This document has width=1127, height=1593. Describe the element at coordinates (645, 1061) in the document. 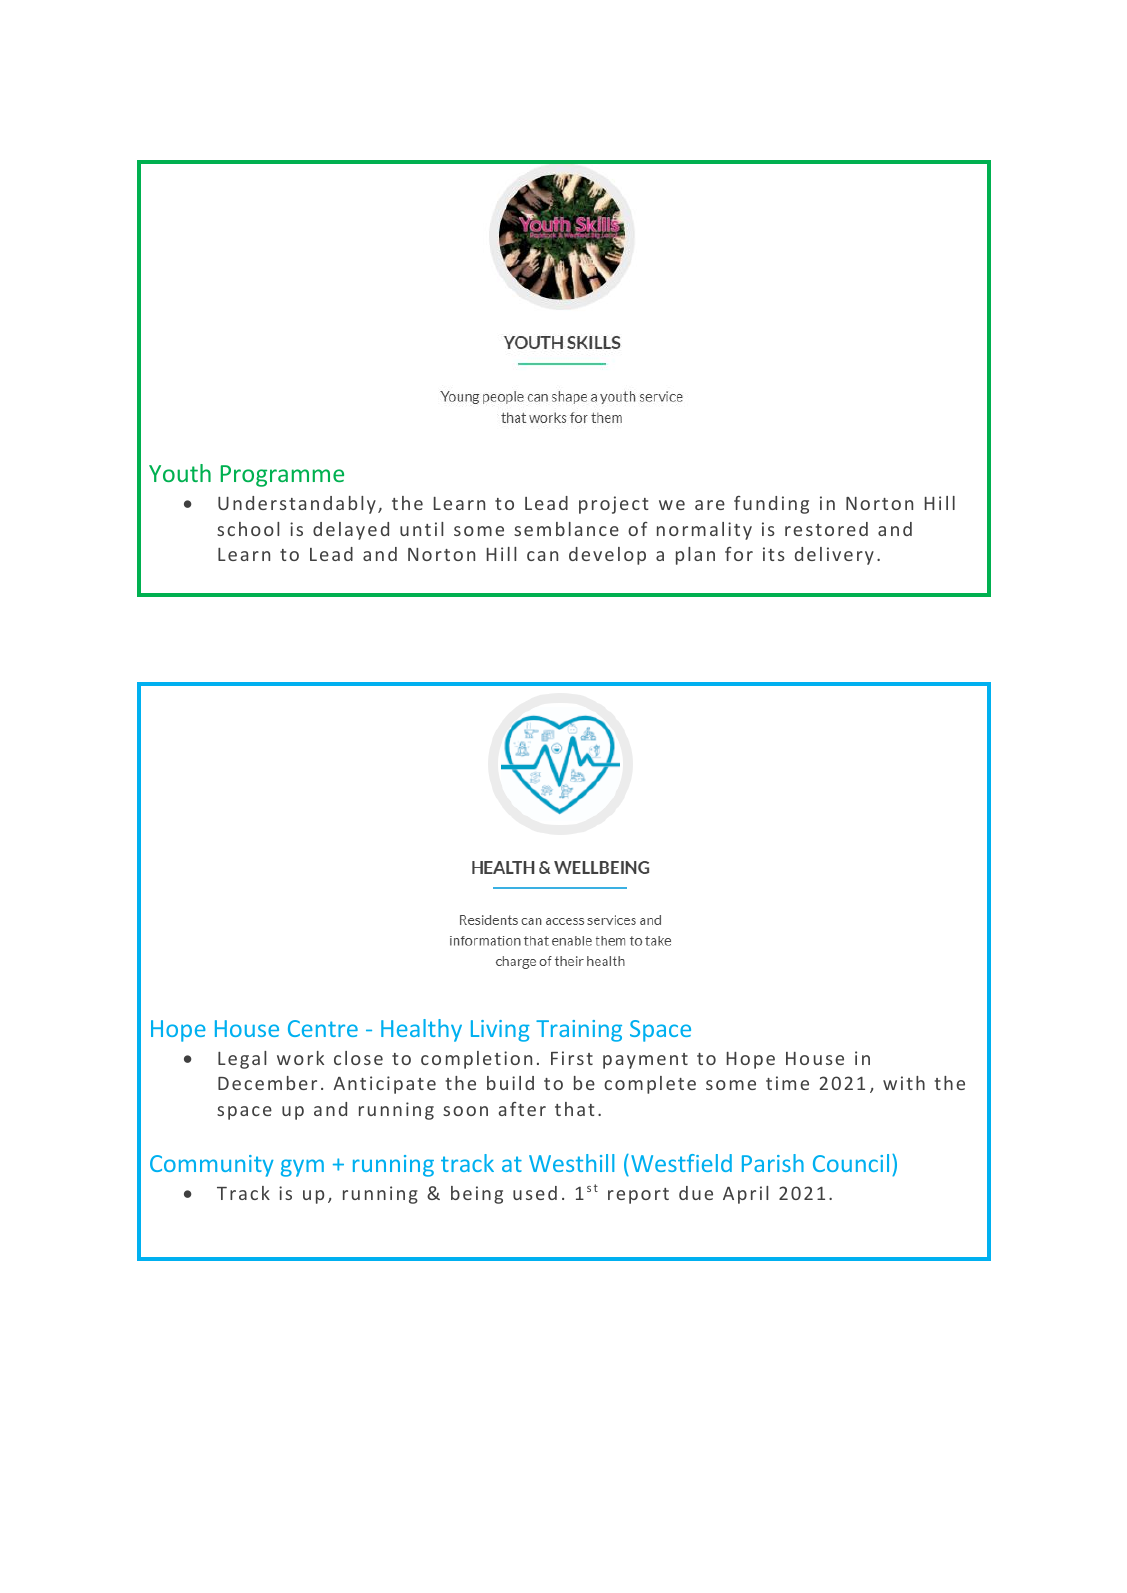

I see `payment` at that location.
